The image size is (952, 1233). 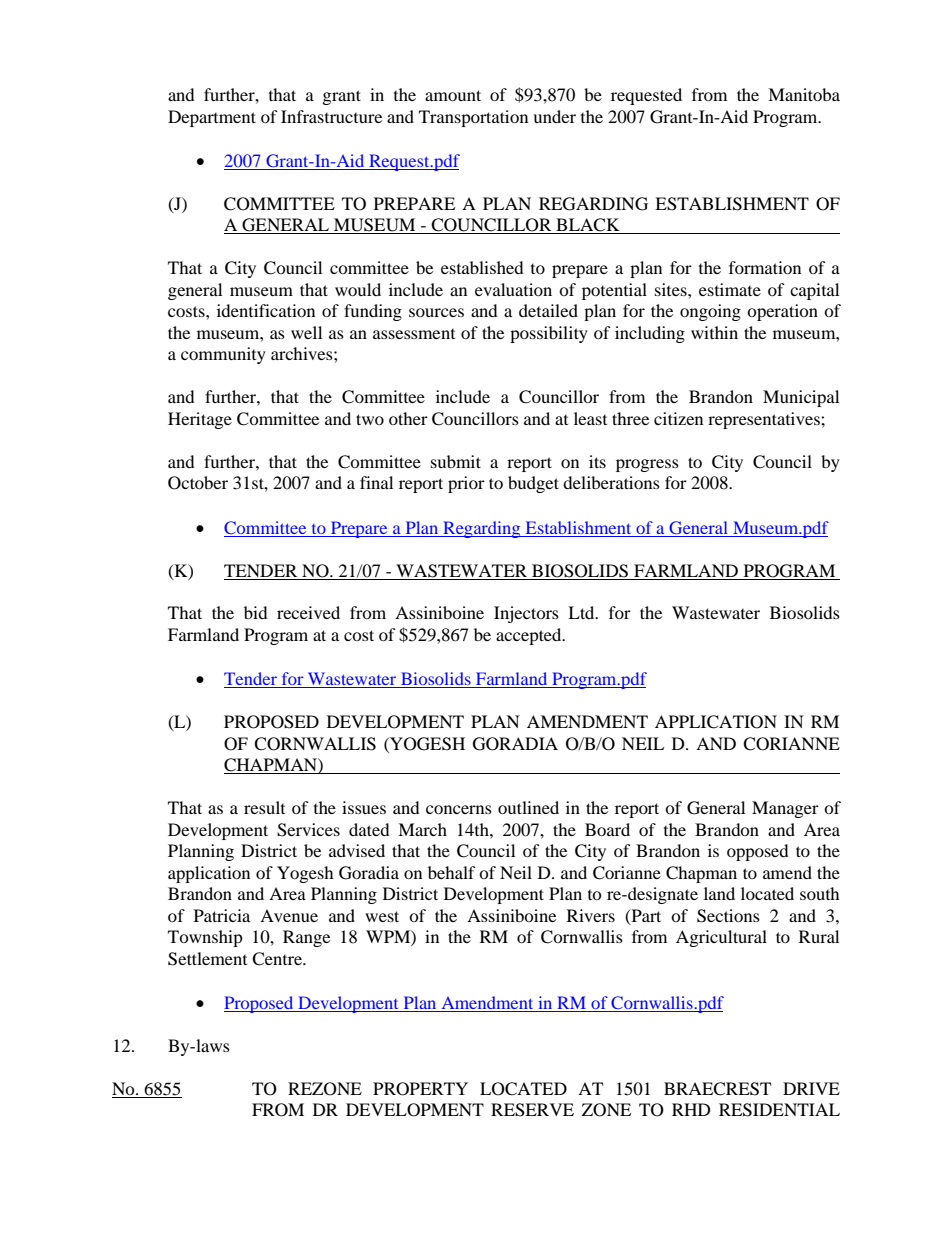 I want to click on Infrastructure, so click(x=331, y=116).
